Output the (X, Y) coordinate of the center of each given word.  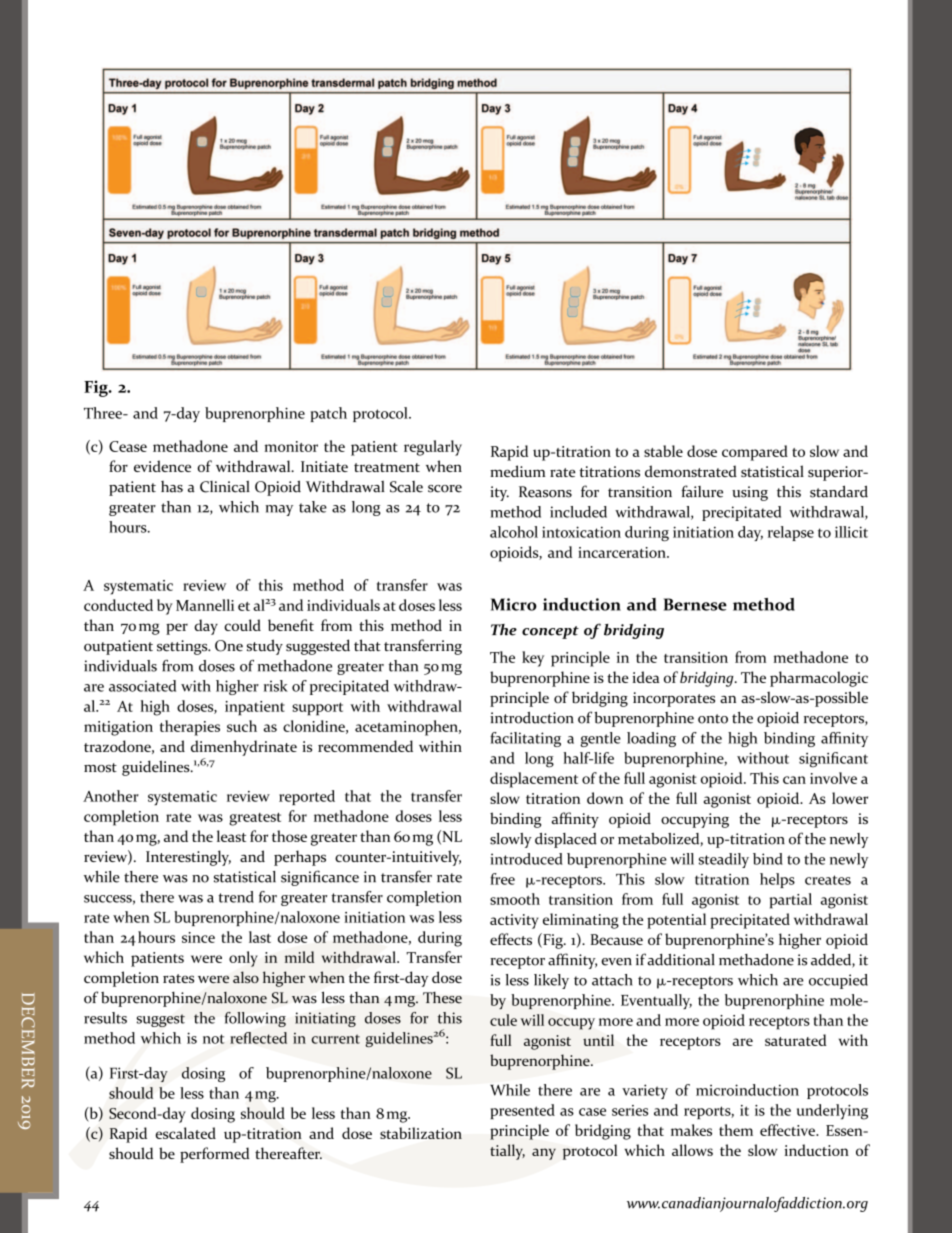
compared (755, 453)
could (242, 625)
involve (833, 778)
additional (681, 960)
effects (511, 939)
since (198, 937)
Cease (128, 446)
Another (111, 796)
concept (550, 632)
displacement (534, 780)
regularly (433, 448)
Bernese (695, 604)
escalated (186, 1133)
